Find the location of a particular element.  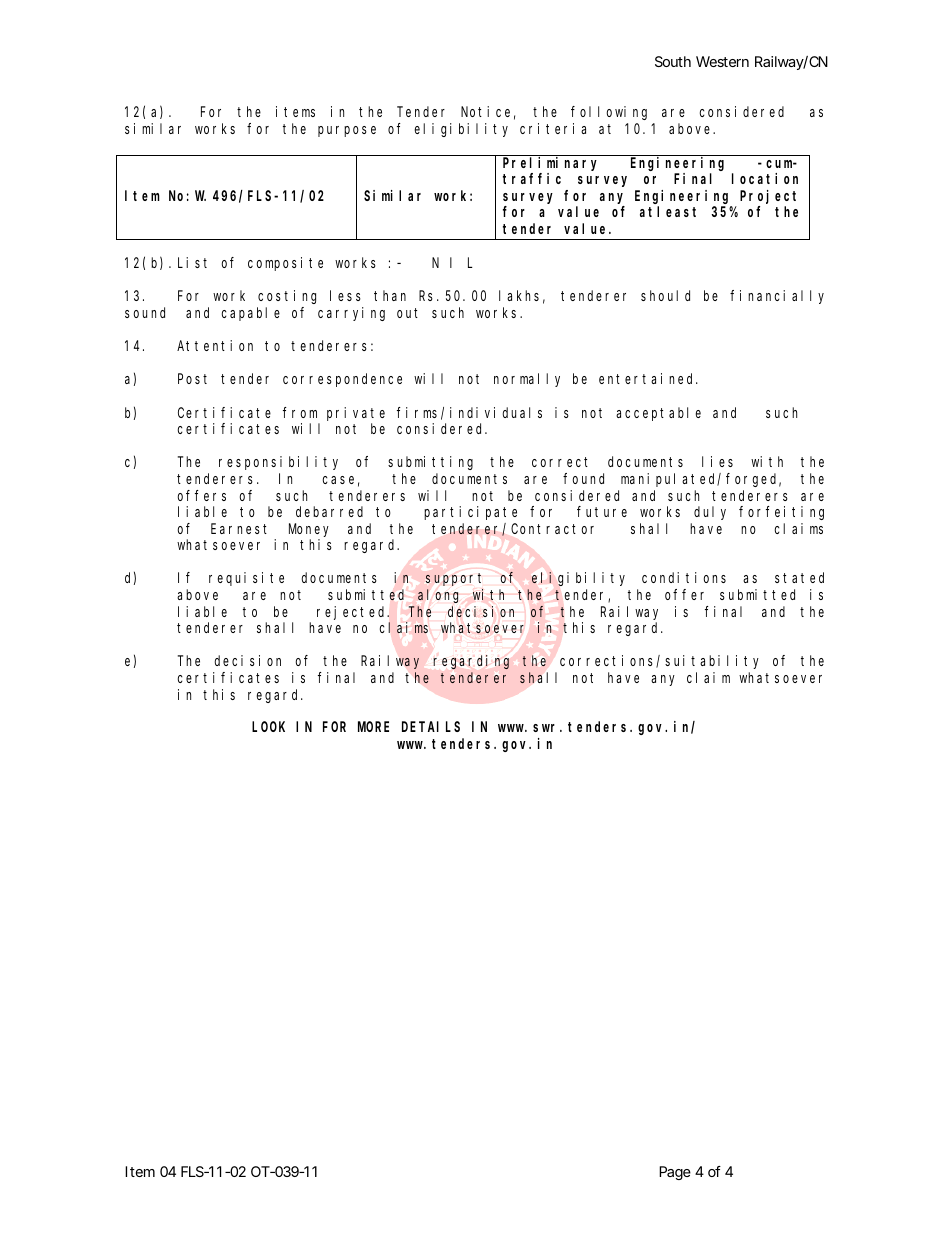

purpose is located at coordinates (347, 131).
